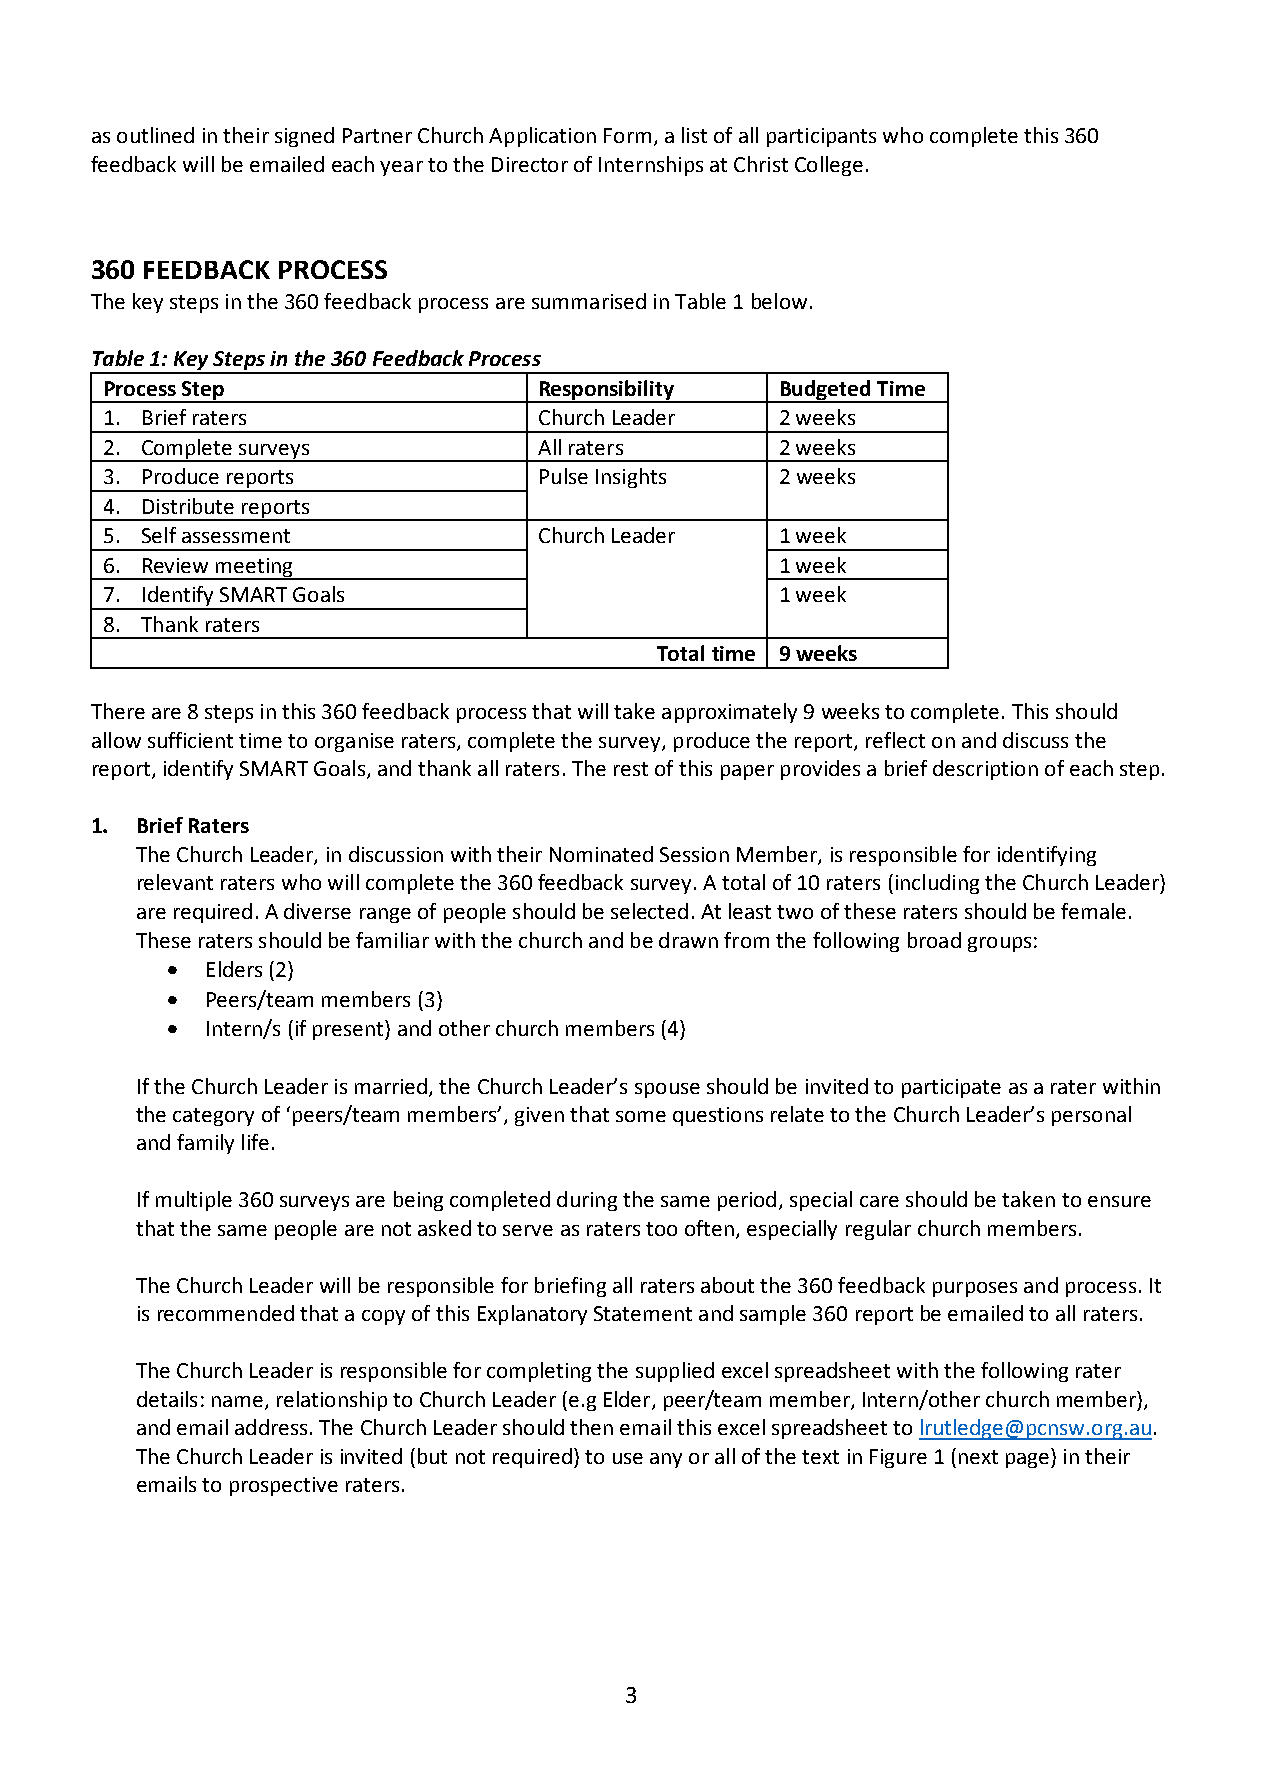  What do you see at coordinates (304, 137) in the page?
I see `signed` at bounding box center [304, 137].
